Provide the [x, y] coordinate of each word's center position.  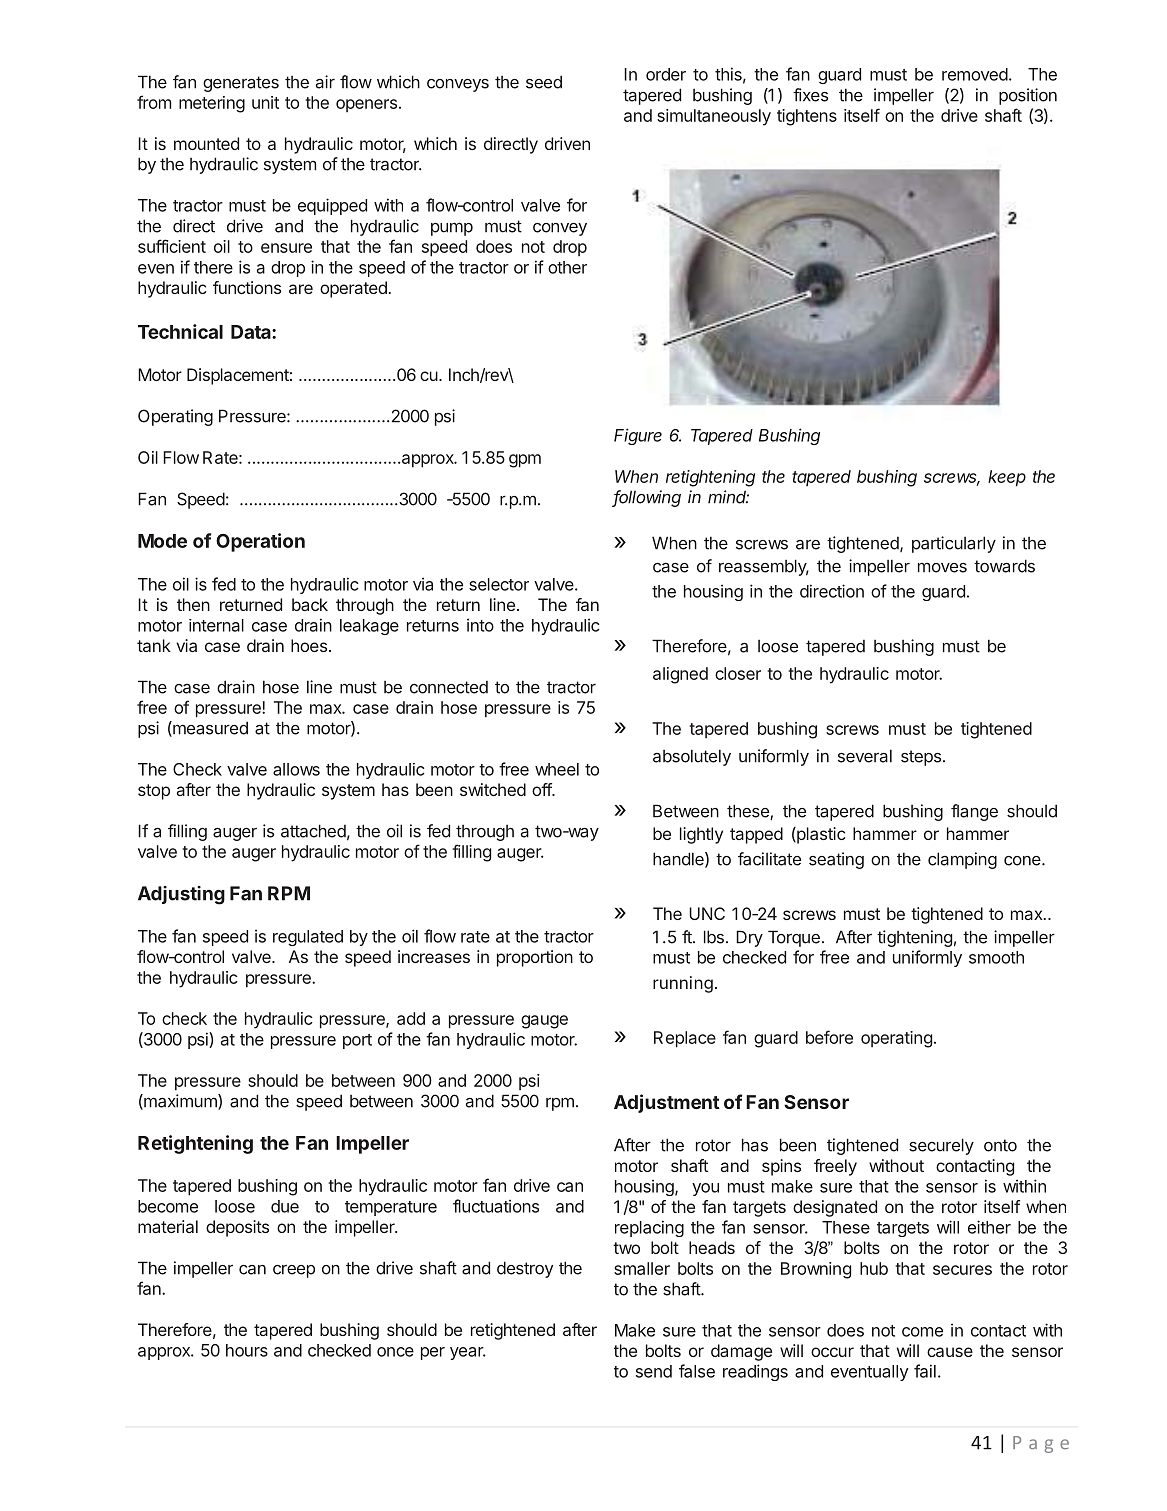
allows [296, 769]
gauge [544, 1022]
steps [921, 758]
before [829, 1037]
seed [544, 82]
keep [1007, 478]
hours [247, 1350]
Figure [638, 436]
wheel [557, 769]
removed [975, 74]
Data [252, 332]
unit [265, 102]
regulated [308, 938]
